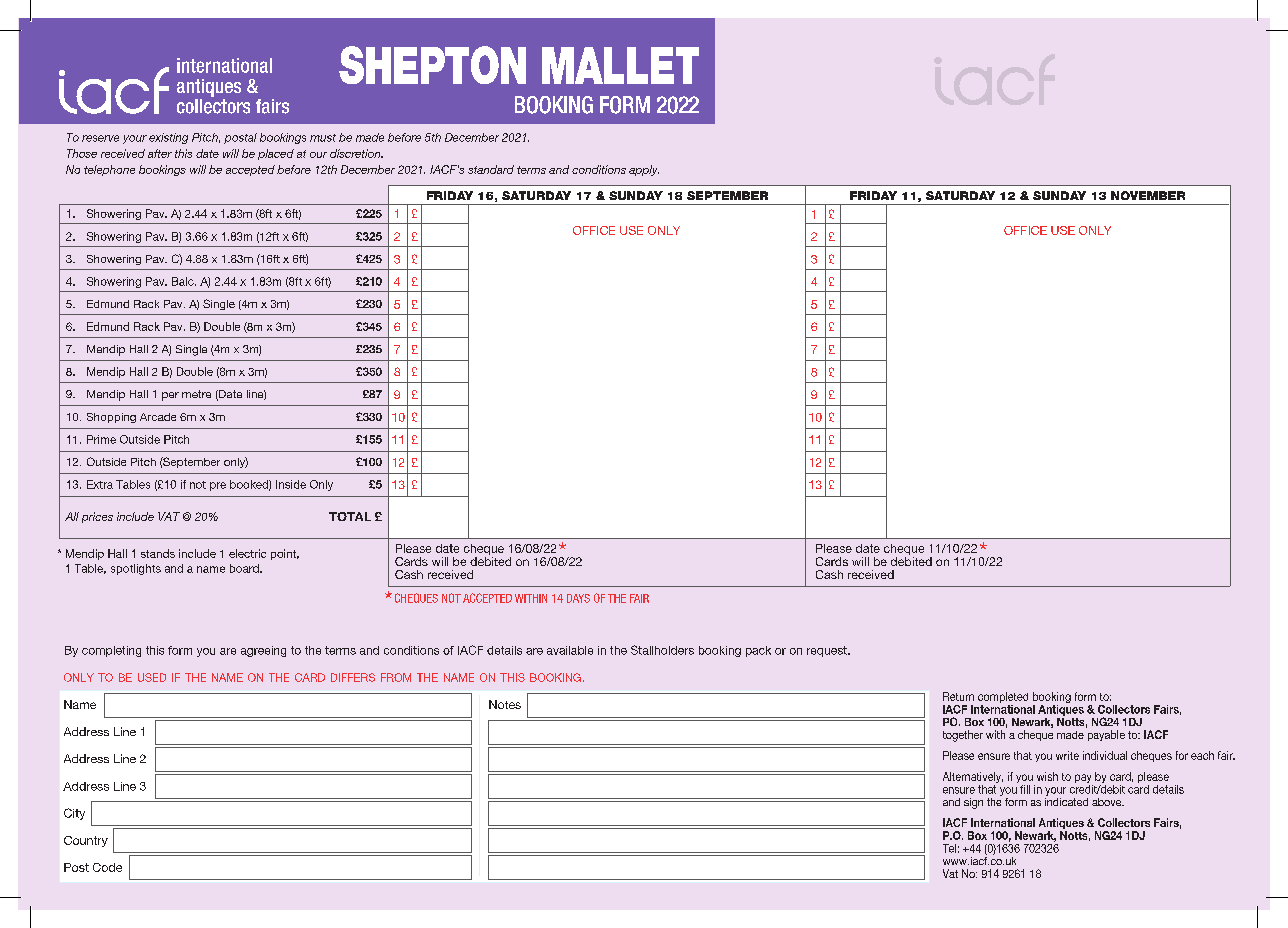 This screenshot has width=1288, height=928. I want to click on Code, so click(107, 867).
